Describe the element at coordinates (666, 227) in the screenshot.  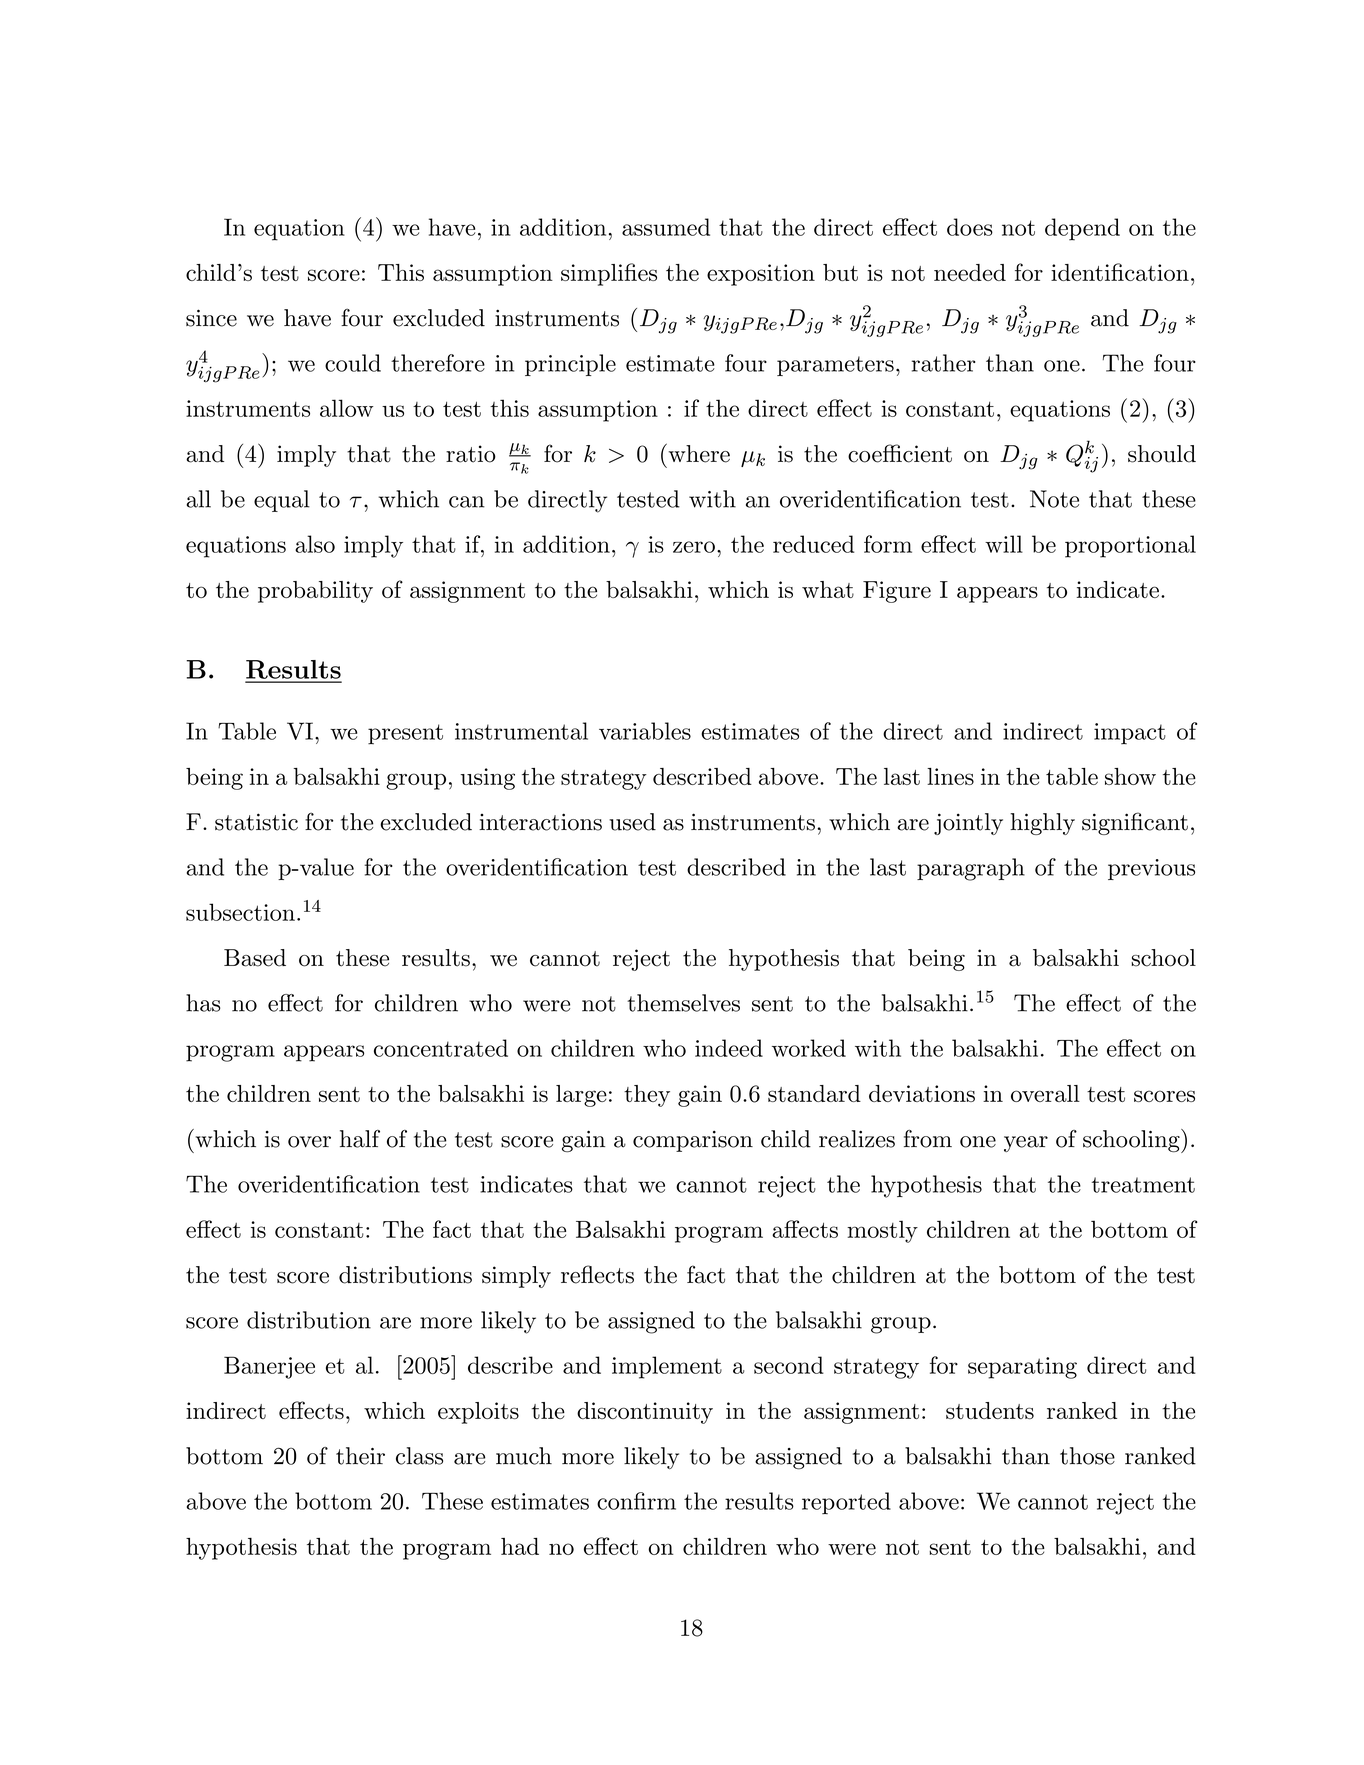
I see `assumed` at that location.
